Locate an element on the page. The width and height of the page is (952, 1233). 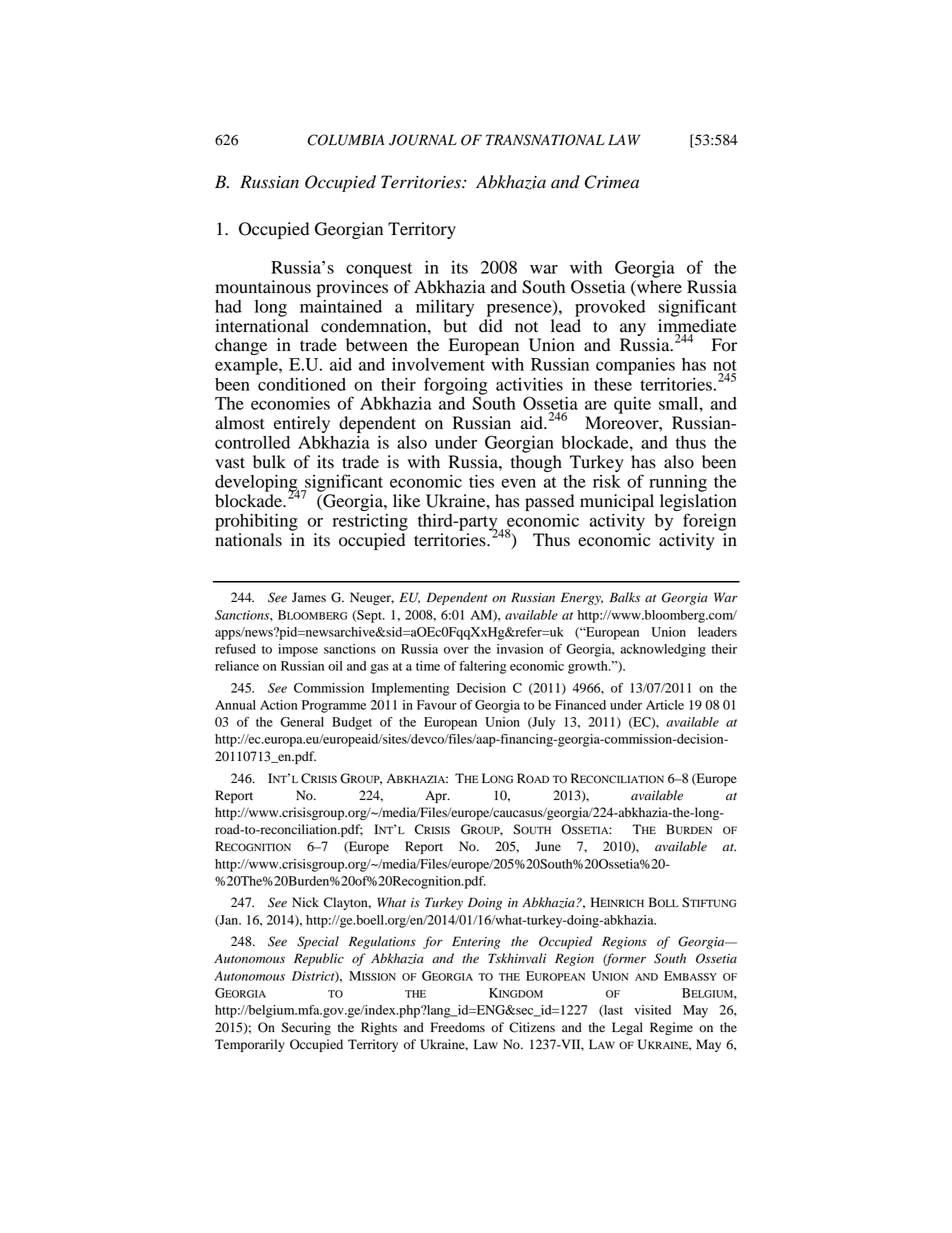
COLUMBIA is located at coordinates (346, 140).
